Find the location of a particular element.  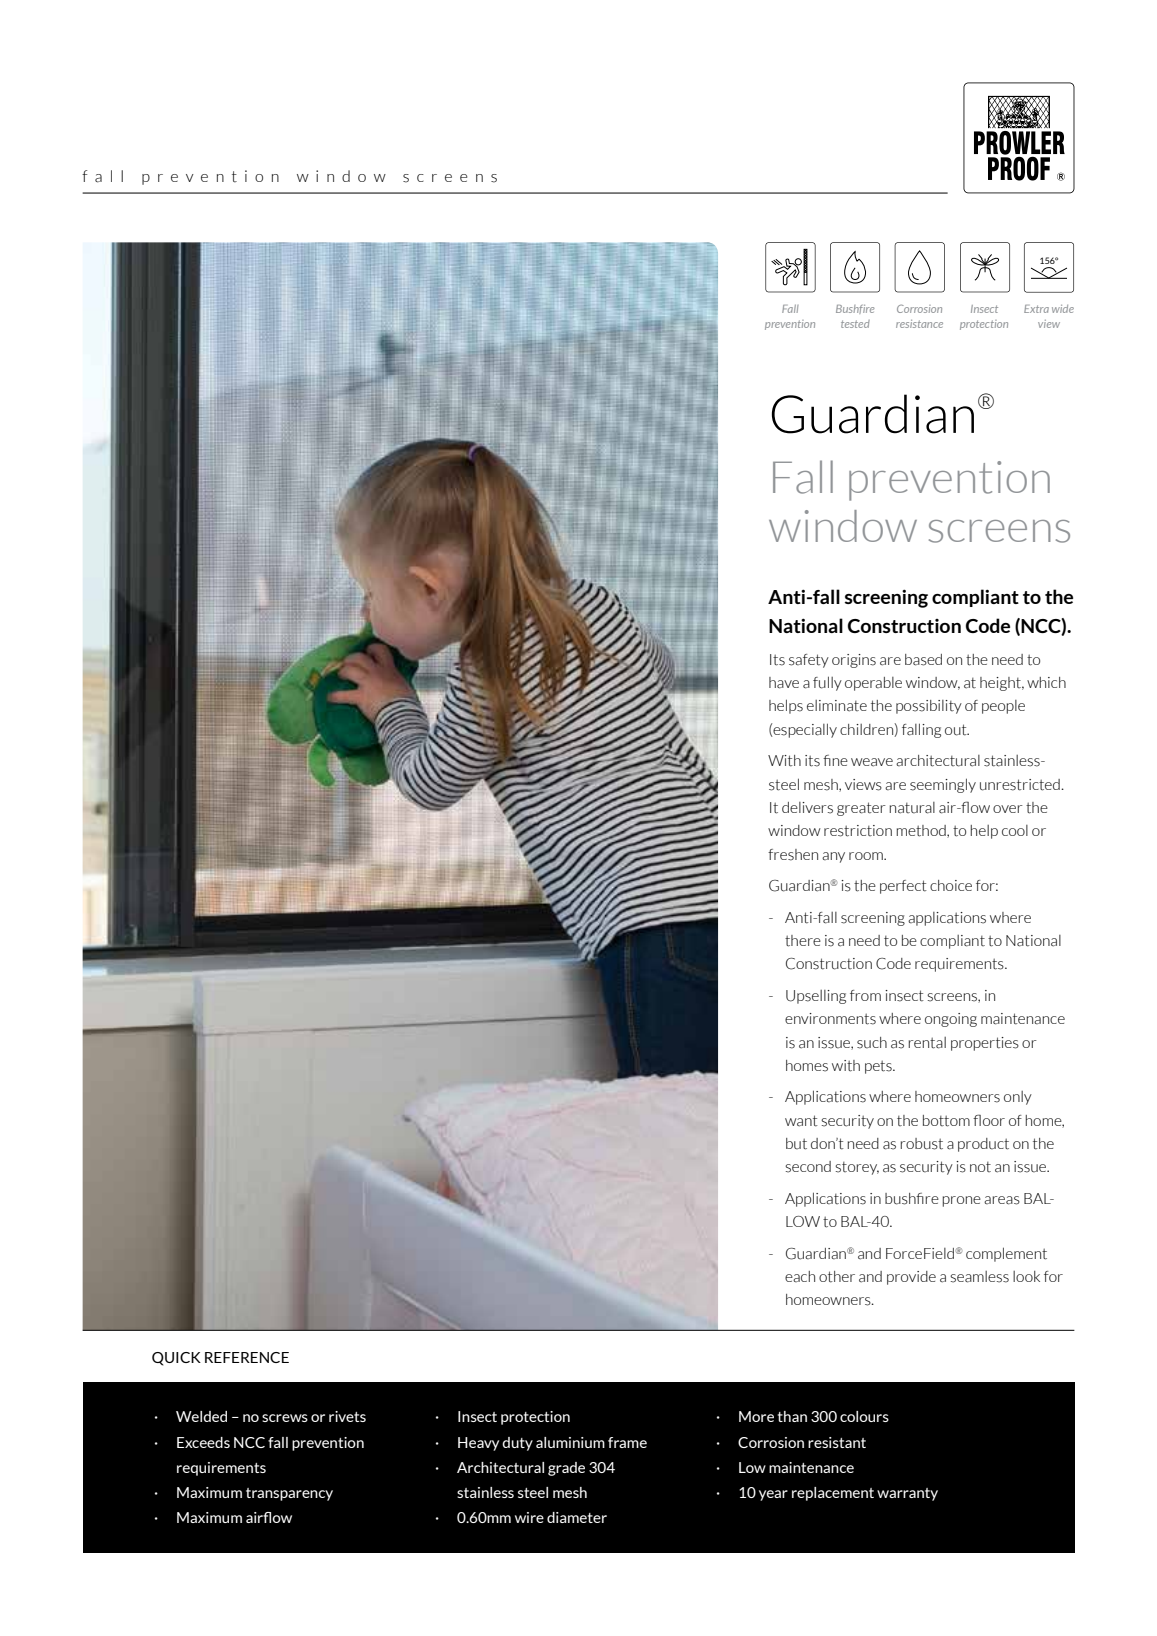

tested is located at coordinates (855, 324).
